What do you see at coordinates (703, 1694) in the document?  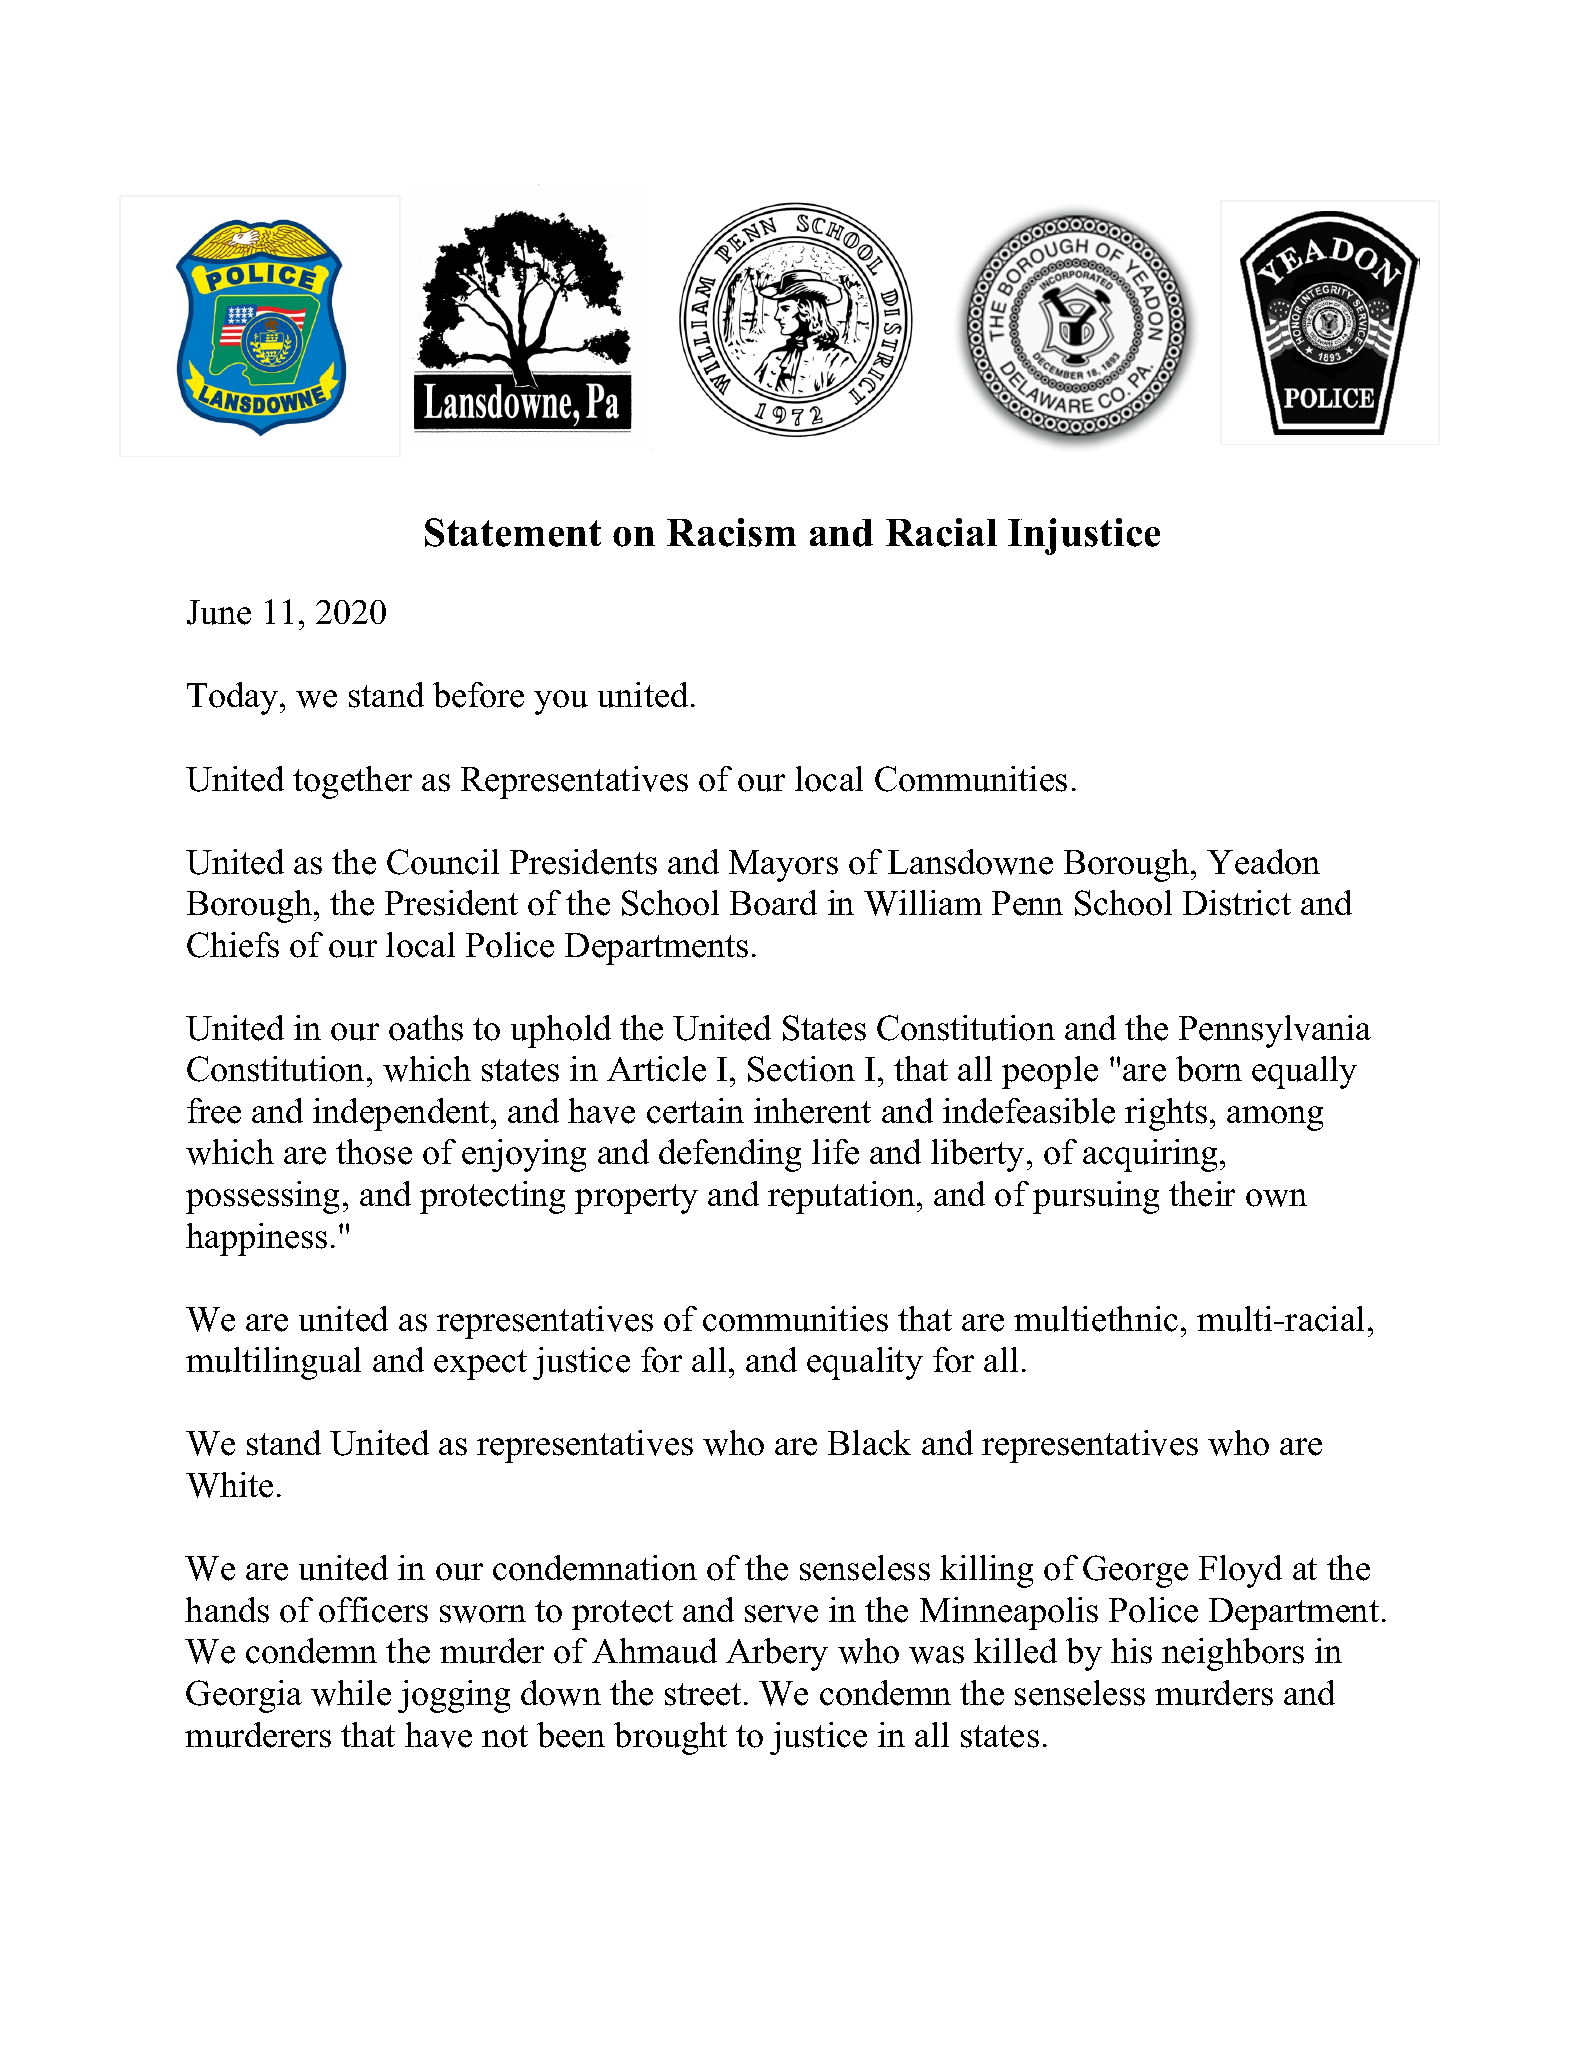 I see `street` at bounding box center [703, 1694].
